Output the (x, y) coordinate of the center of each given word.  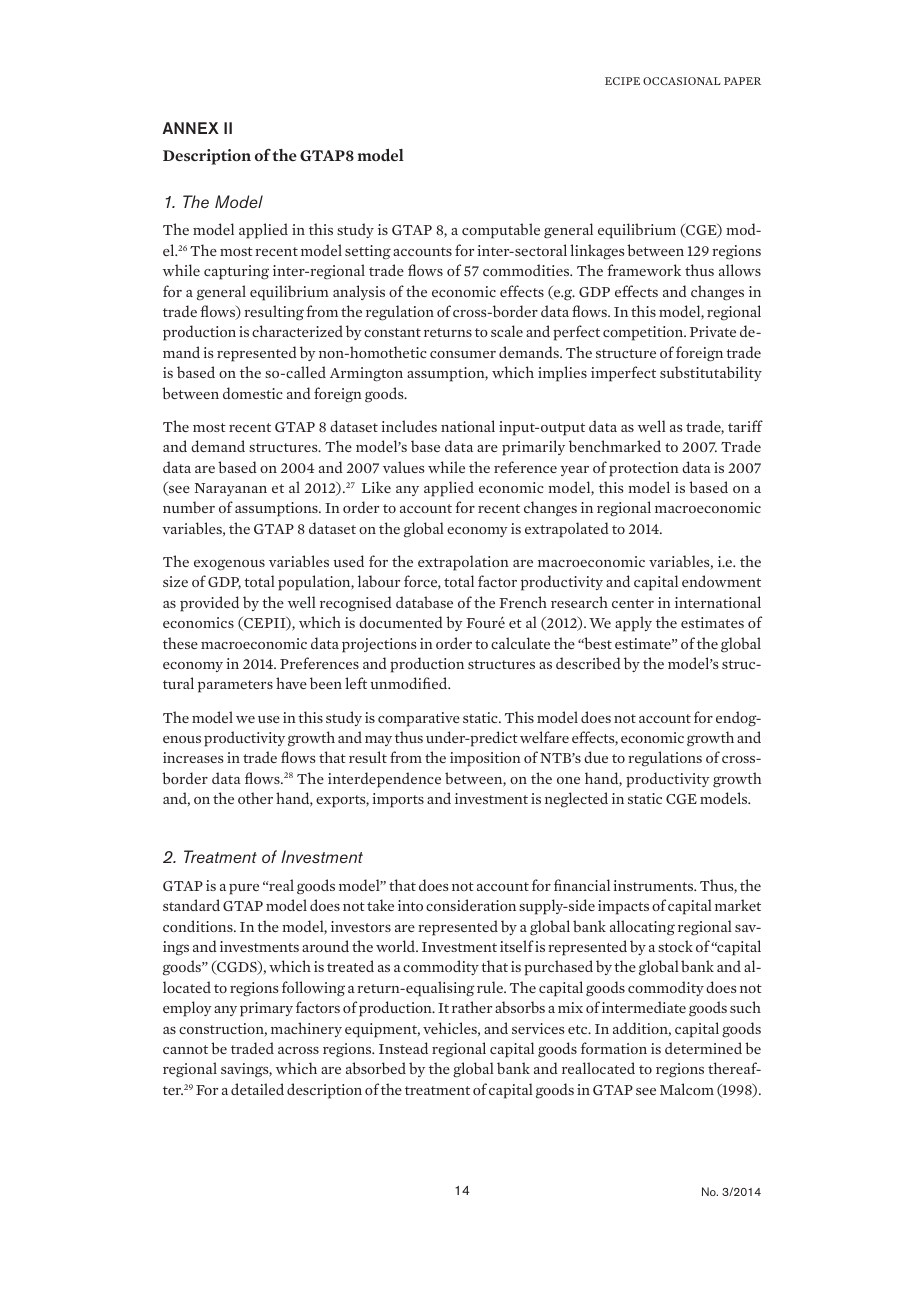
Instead (403, 1048)
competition (644, 333)
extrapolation (463, 563)
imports (398, 800)
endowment (721, 581)
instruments (655, 885)
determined (703, 1048)
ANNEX (191, 128)
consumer (463, 354)
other (255, 798)
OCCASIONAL (682, 81)
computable (501, 231)
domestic (253, 393)
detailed (257, 1089)
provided (209, 604)
